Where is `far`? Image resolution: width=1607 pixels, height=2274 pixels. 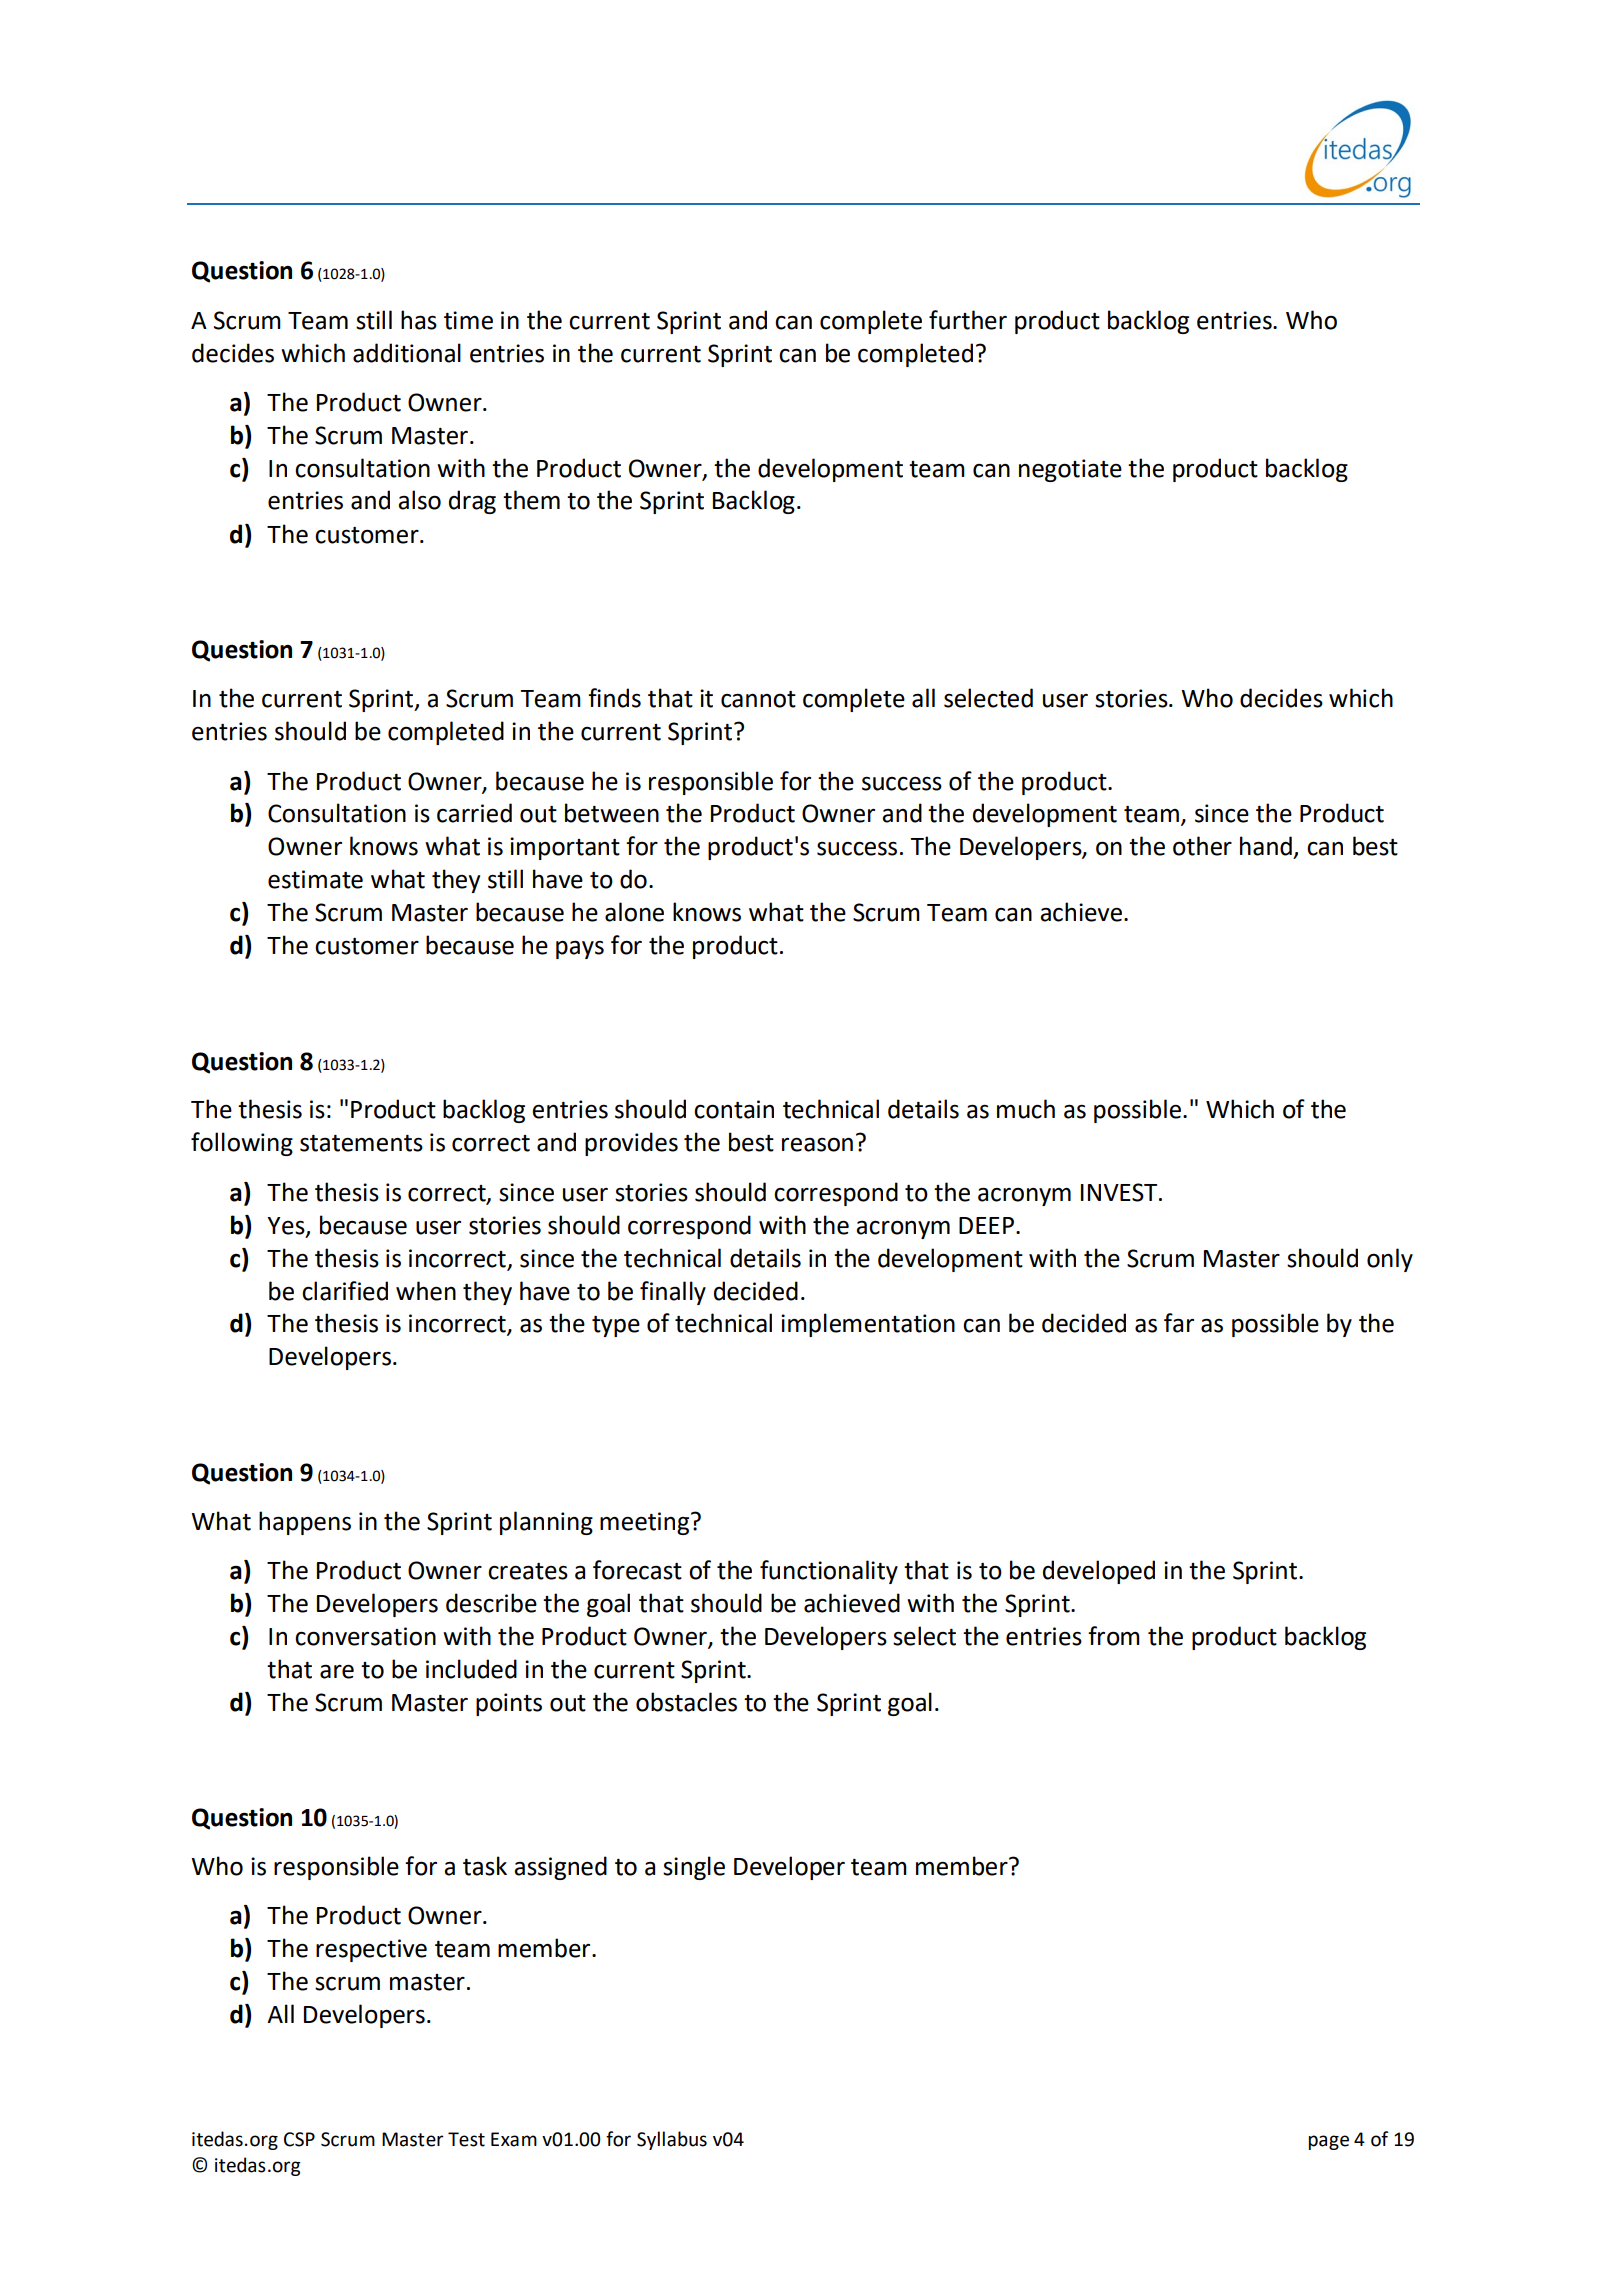
far is located at coordinates (1179, 1323).
